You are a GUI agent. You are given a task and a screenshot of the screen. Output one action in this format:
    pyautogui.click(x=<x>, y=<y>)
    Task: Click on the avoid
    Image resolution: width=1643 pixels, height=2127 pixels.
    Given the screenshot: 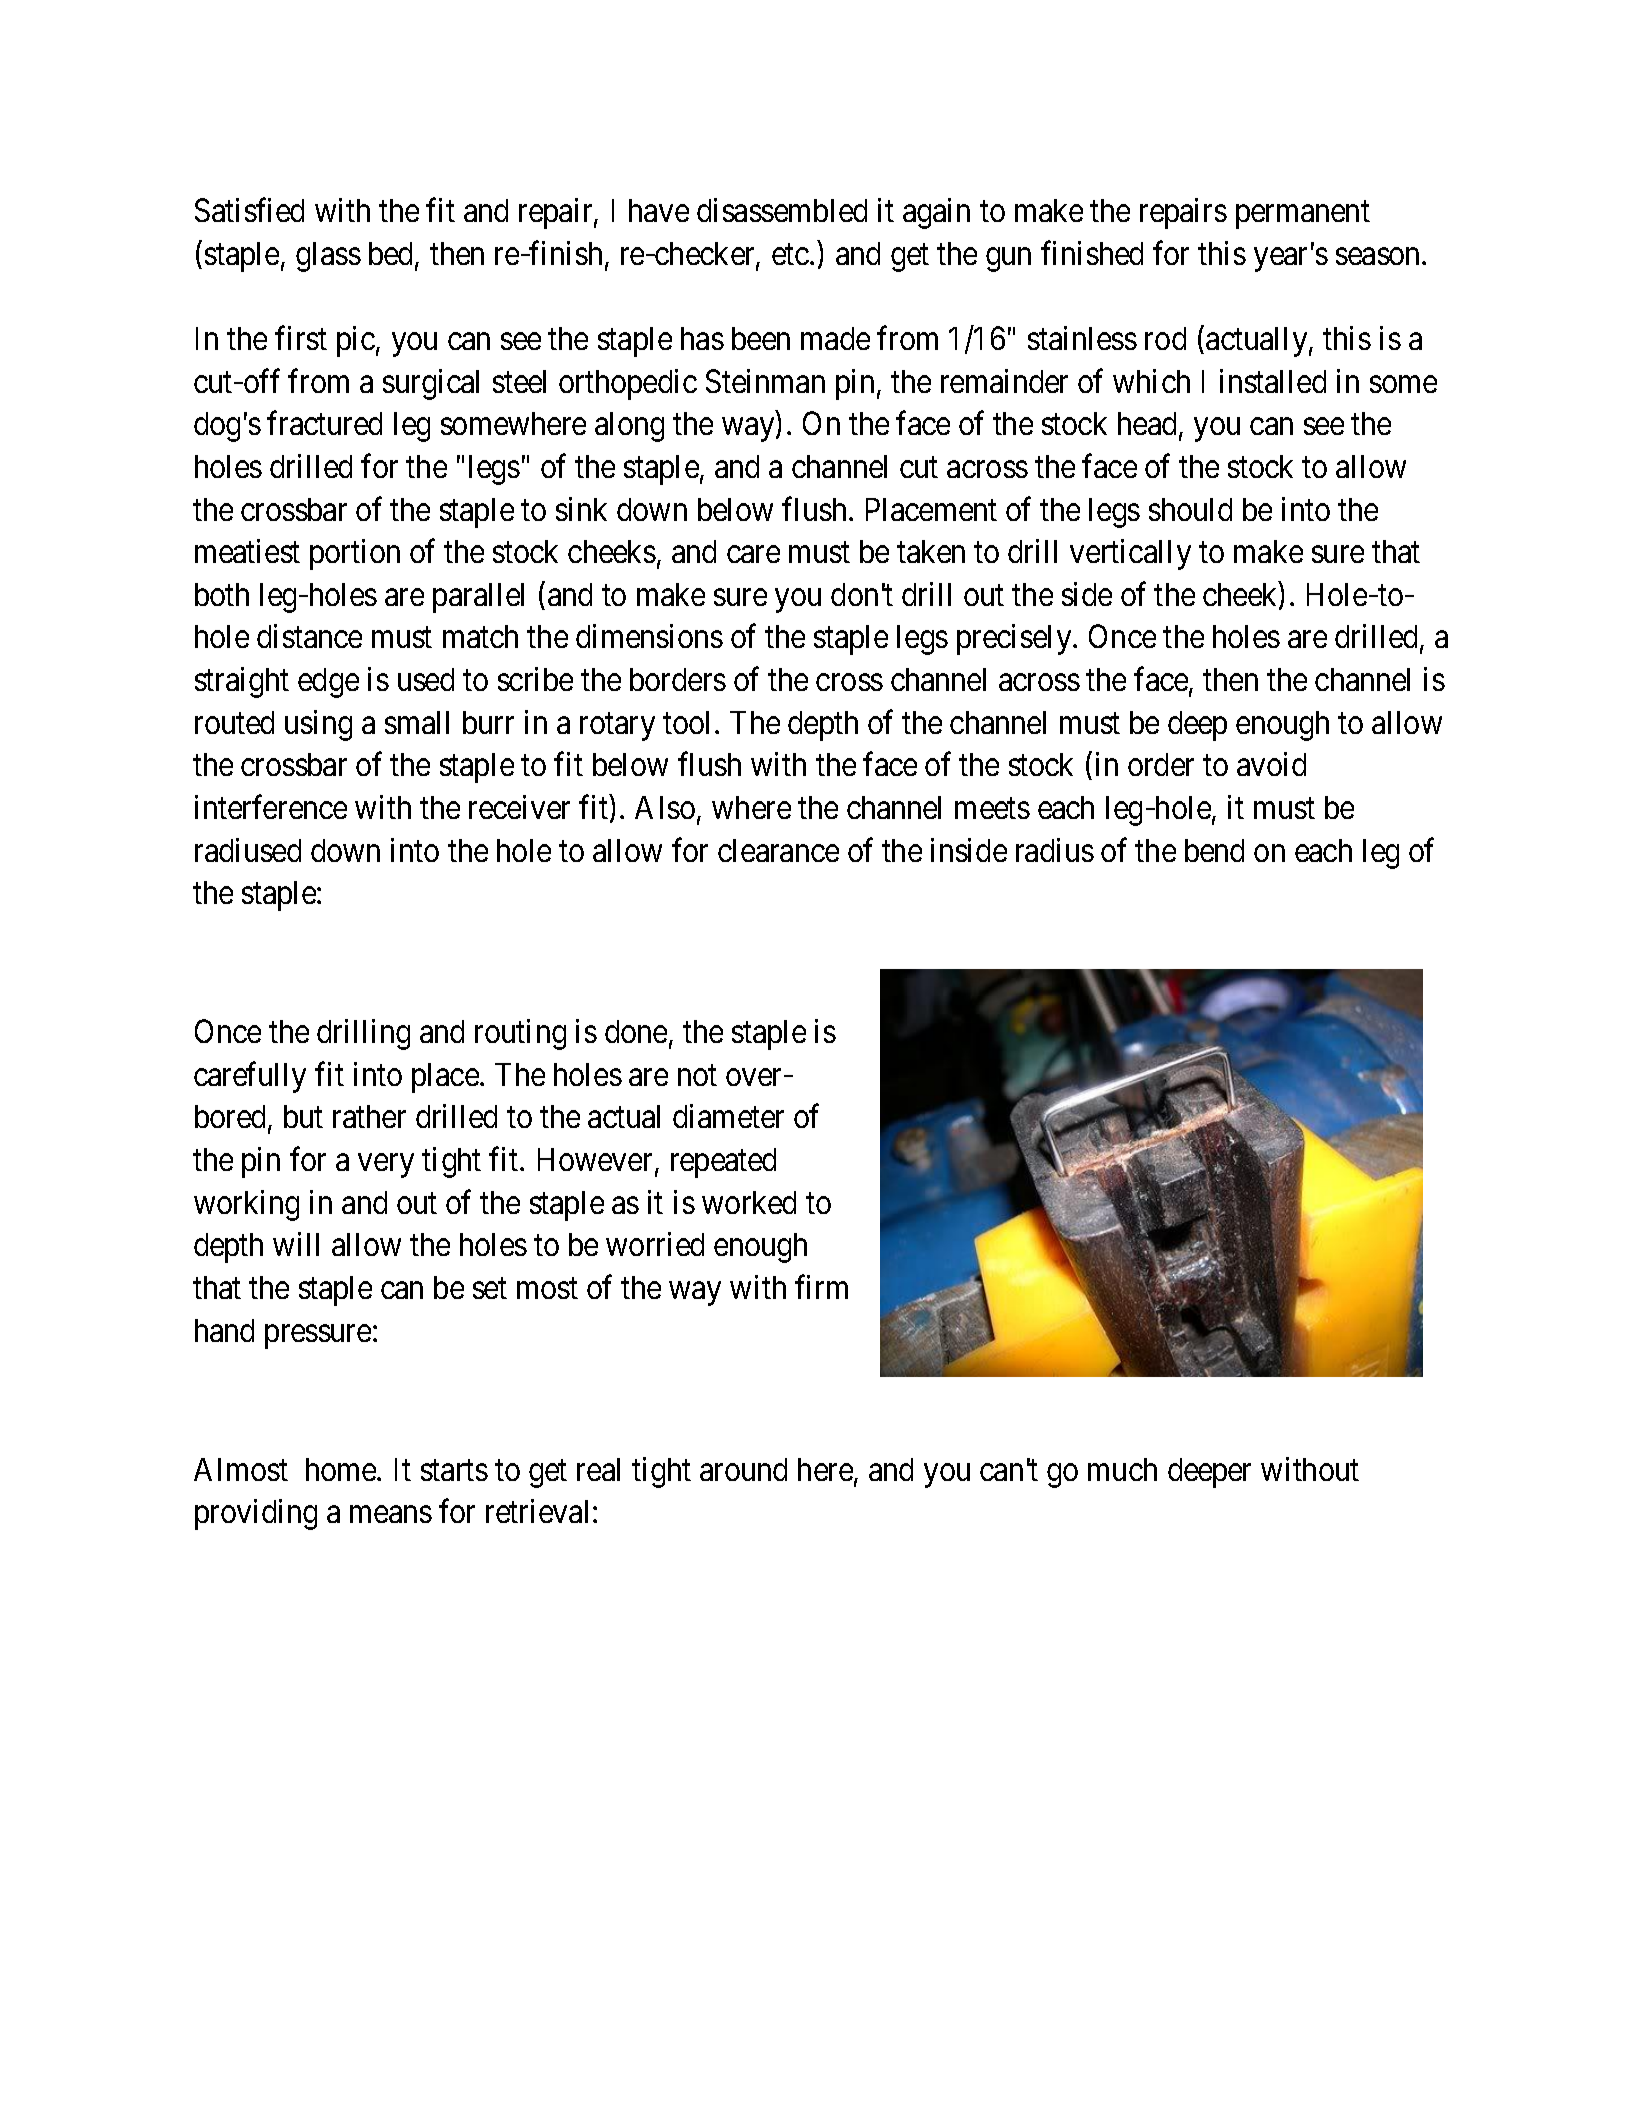 What is the action you would take?
    pyautogui.click(x=1271, y=764)
